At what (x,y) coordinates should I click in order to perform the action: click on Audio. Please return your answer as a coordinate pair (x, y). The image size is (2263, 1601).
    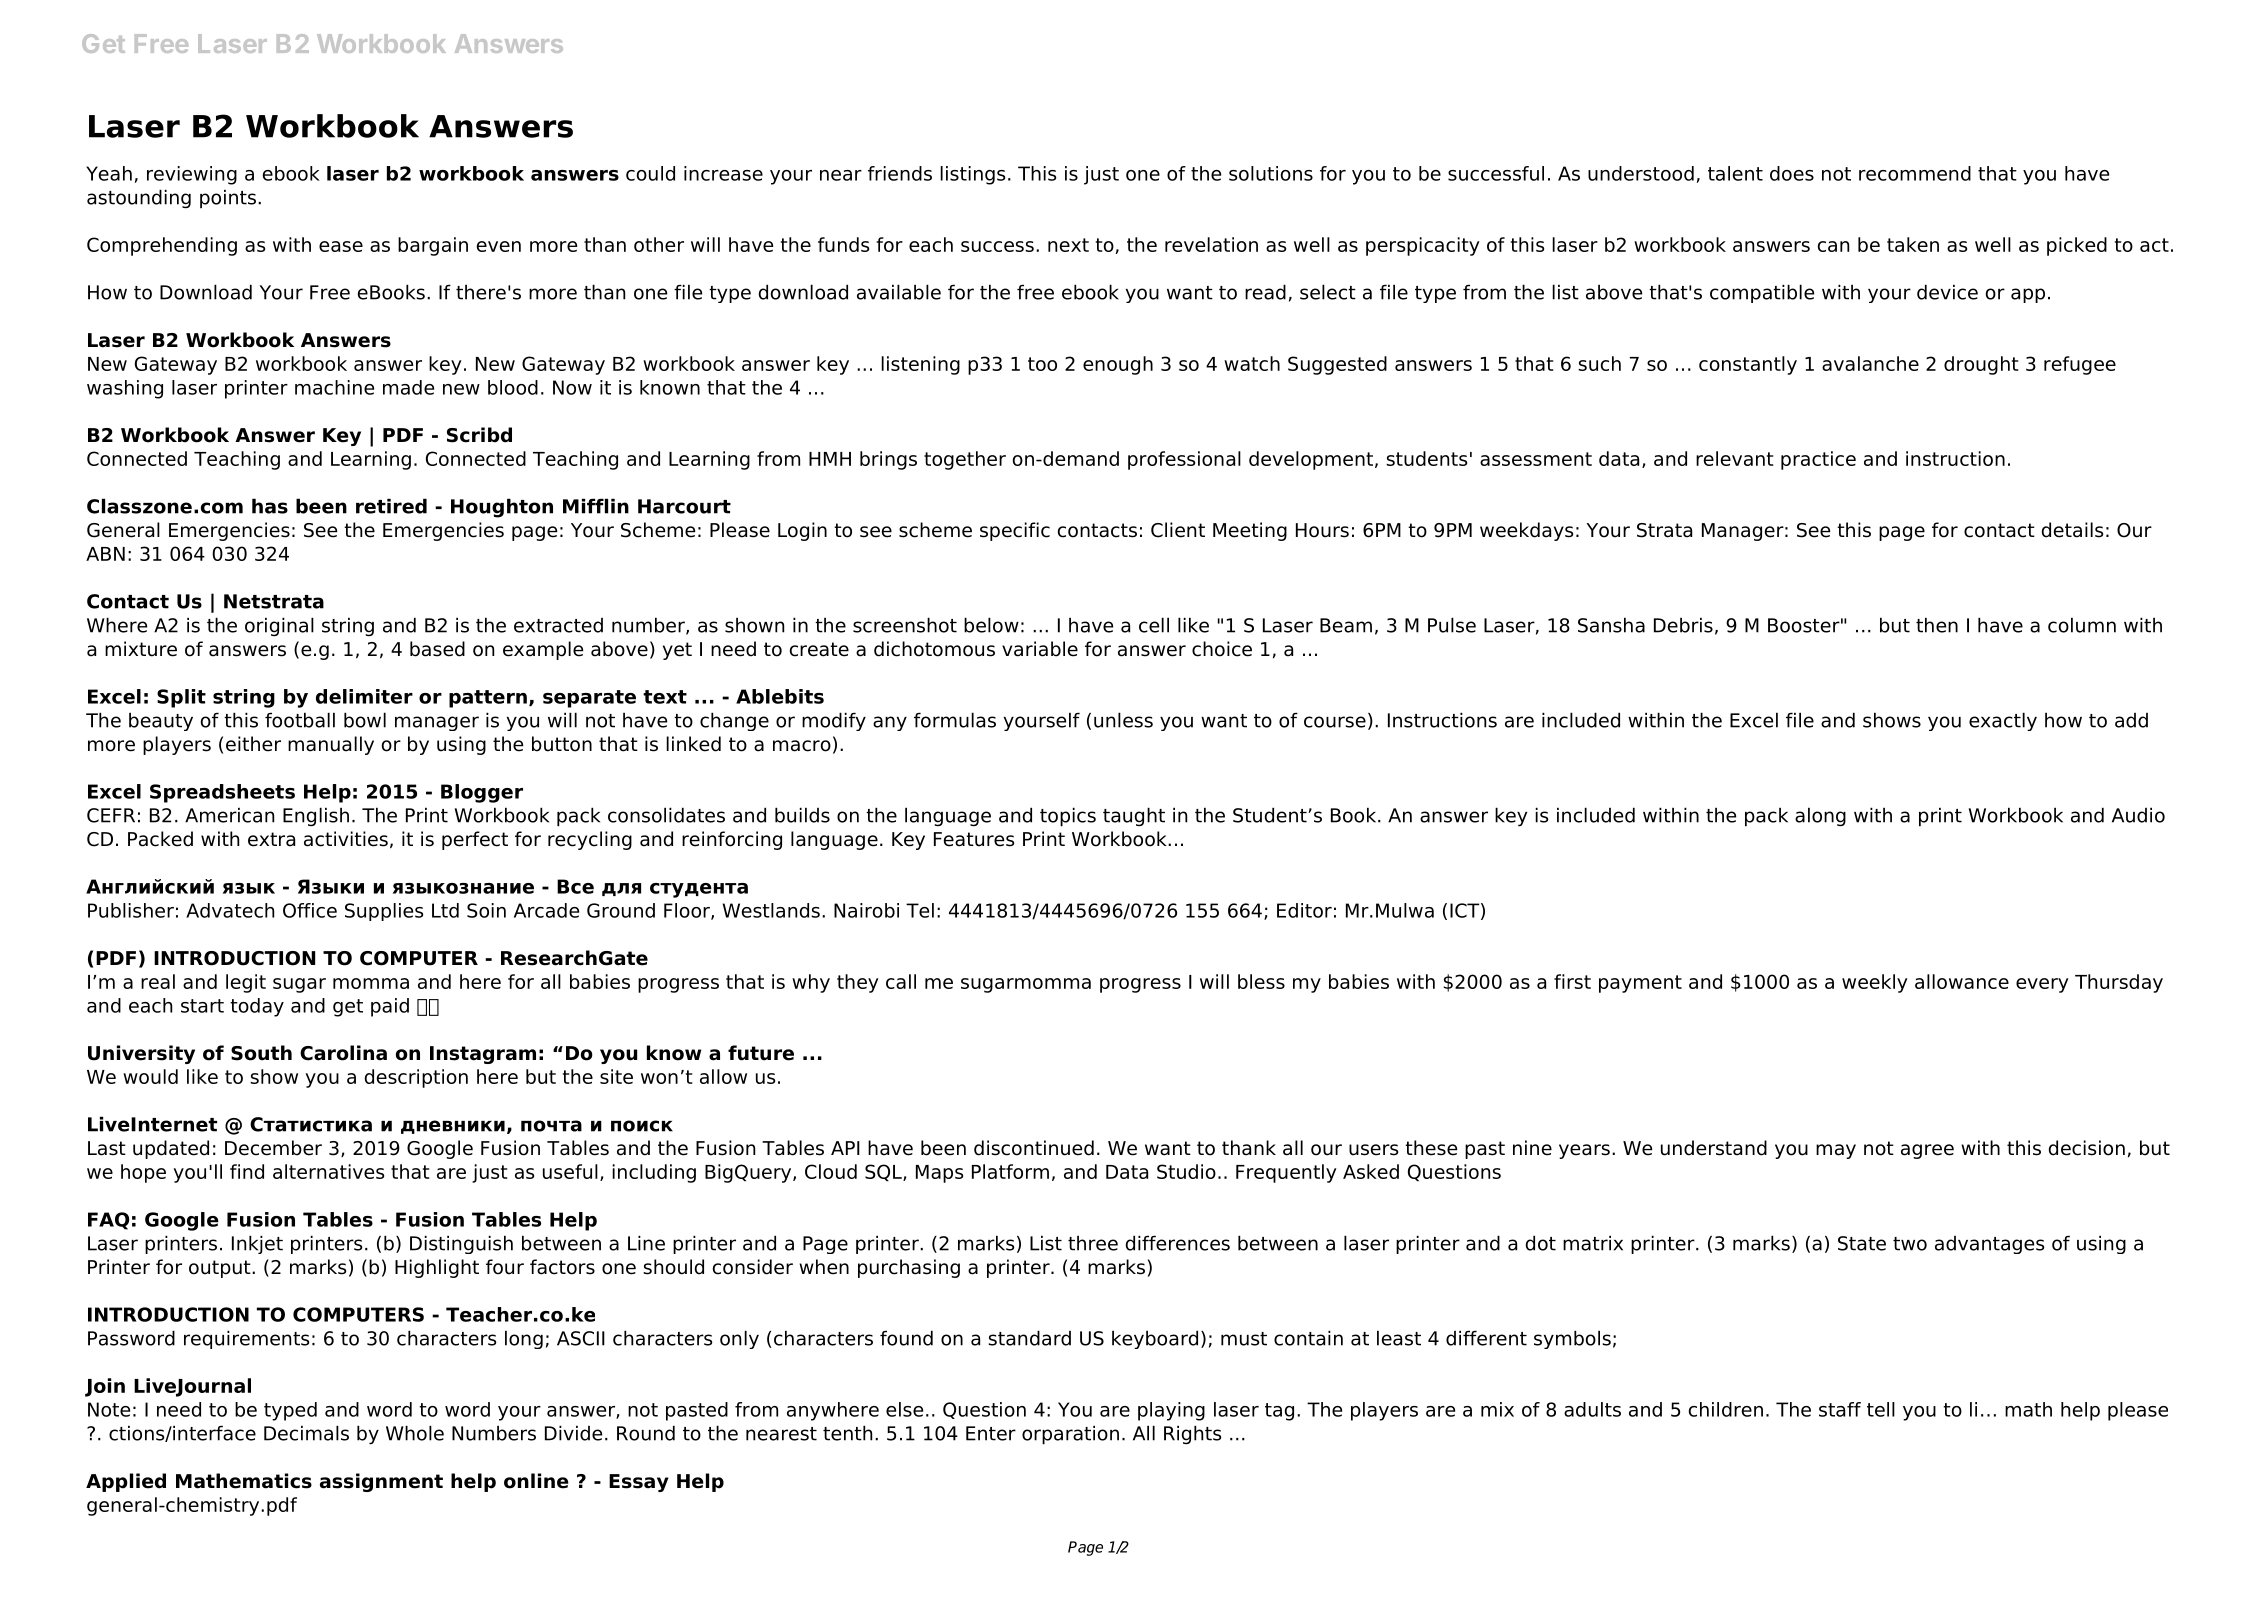
    Looking at the image, I should click on (2138, 815).
